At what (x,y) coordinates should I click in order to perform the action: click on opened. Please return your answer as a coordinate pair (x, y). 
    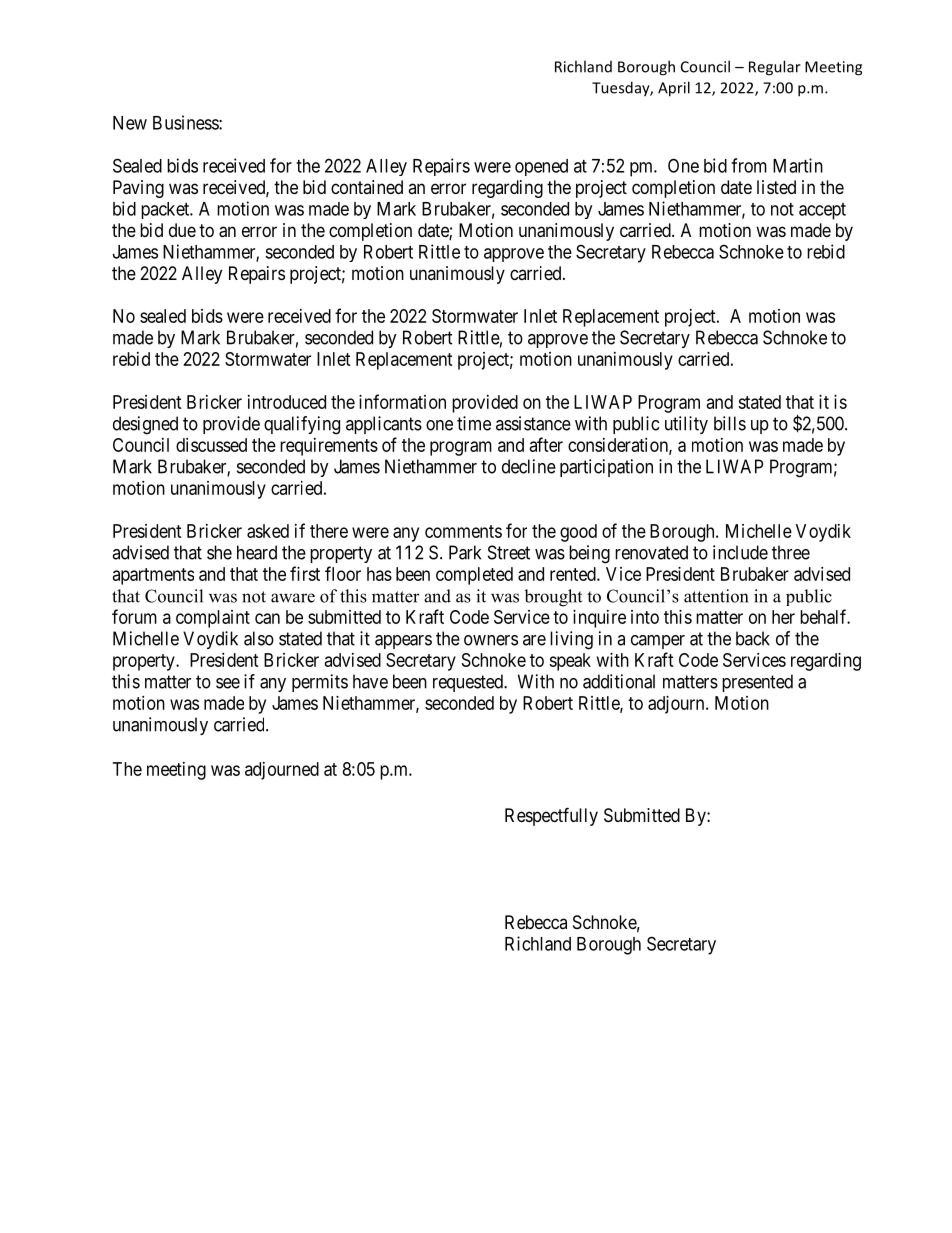
    Looking at the image, I should click on (541, 167).
